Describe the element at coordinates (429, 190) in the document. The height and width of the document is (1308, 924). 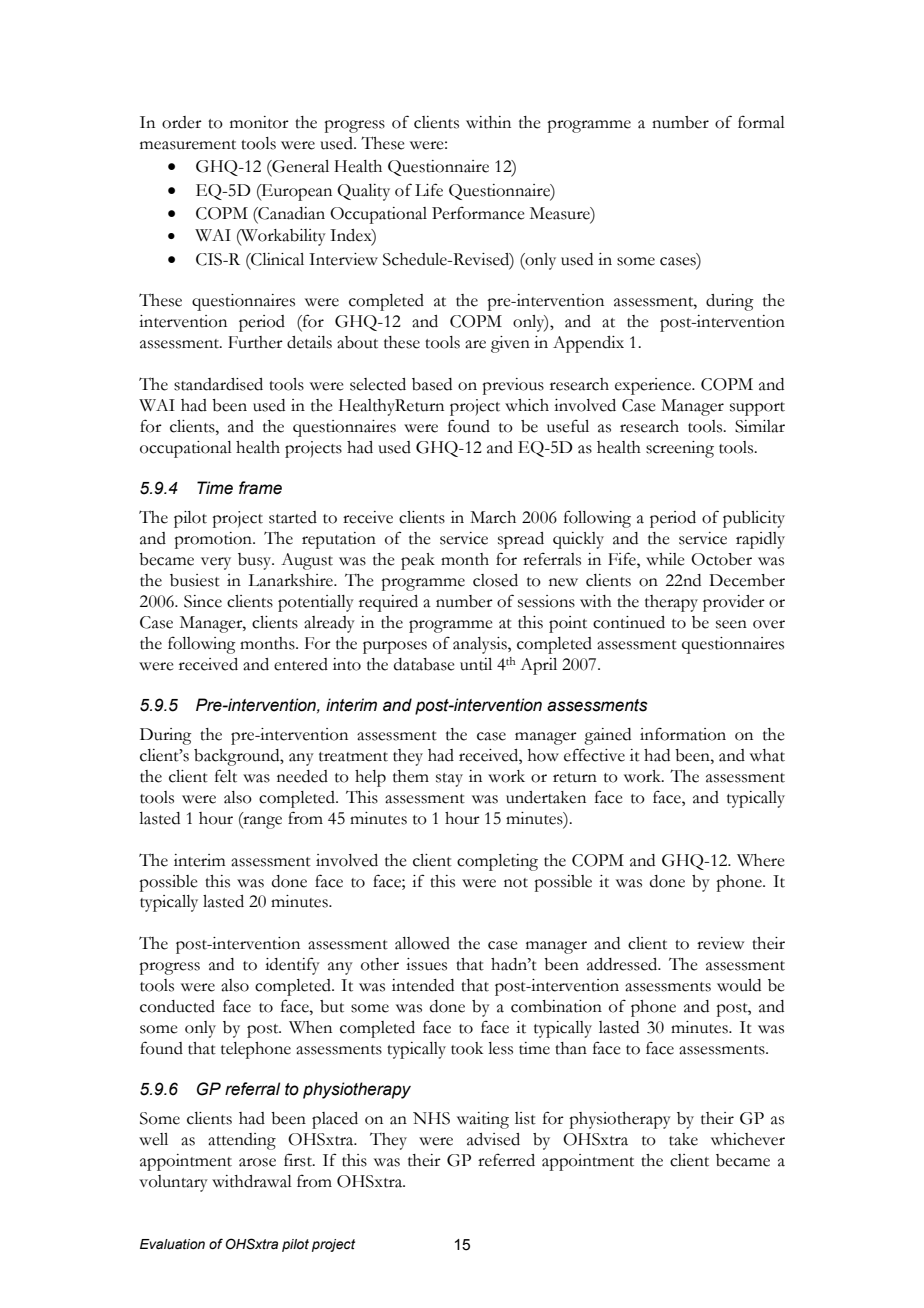
I see `Life` at that location.
